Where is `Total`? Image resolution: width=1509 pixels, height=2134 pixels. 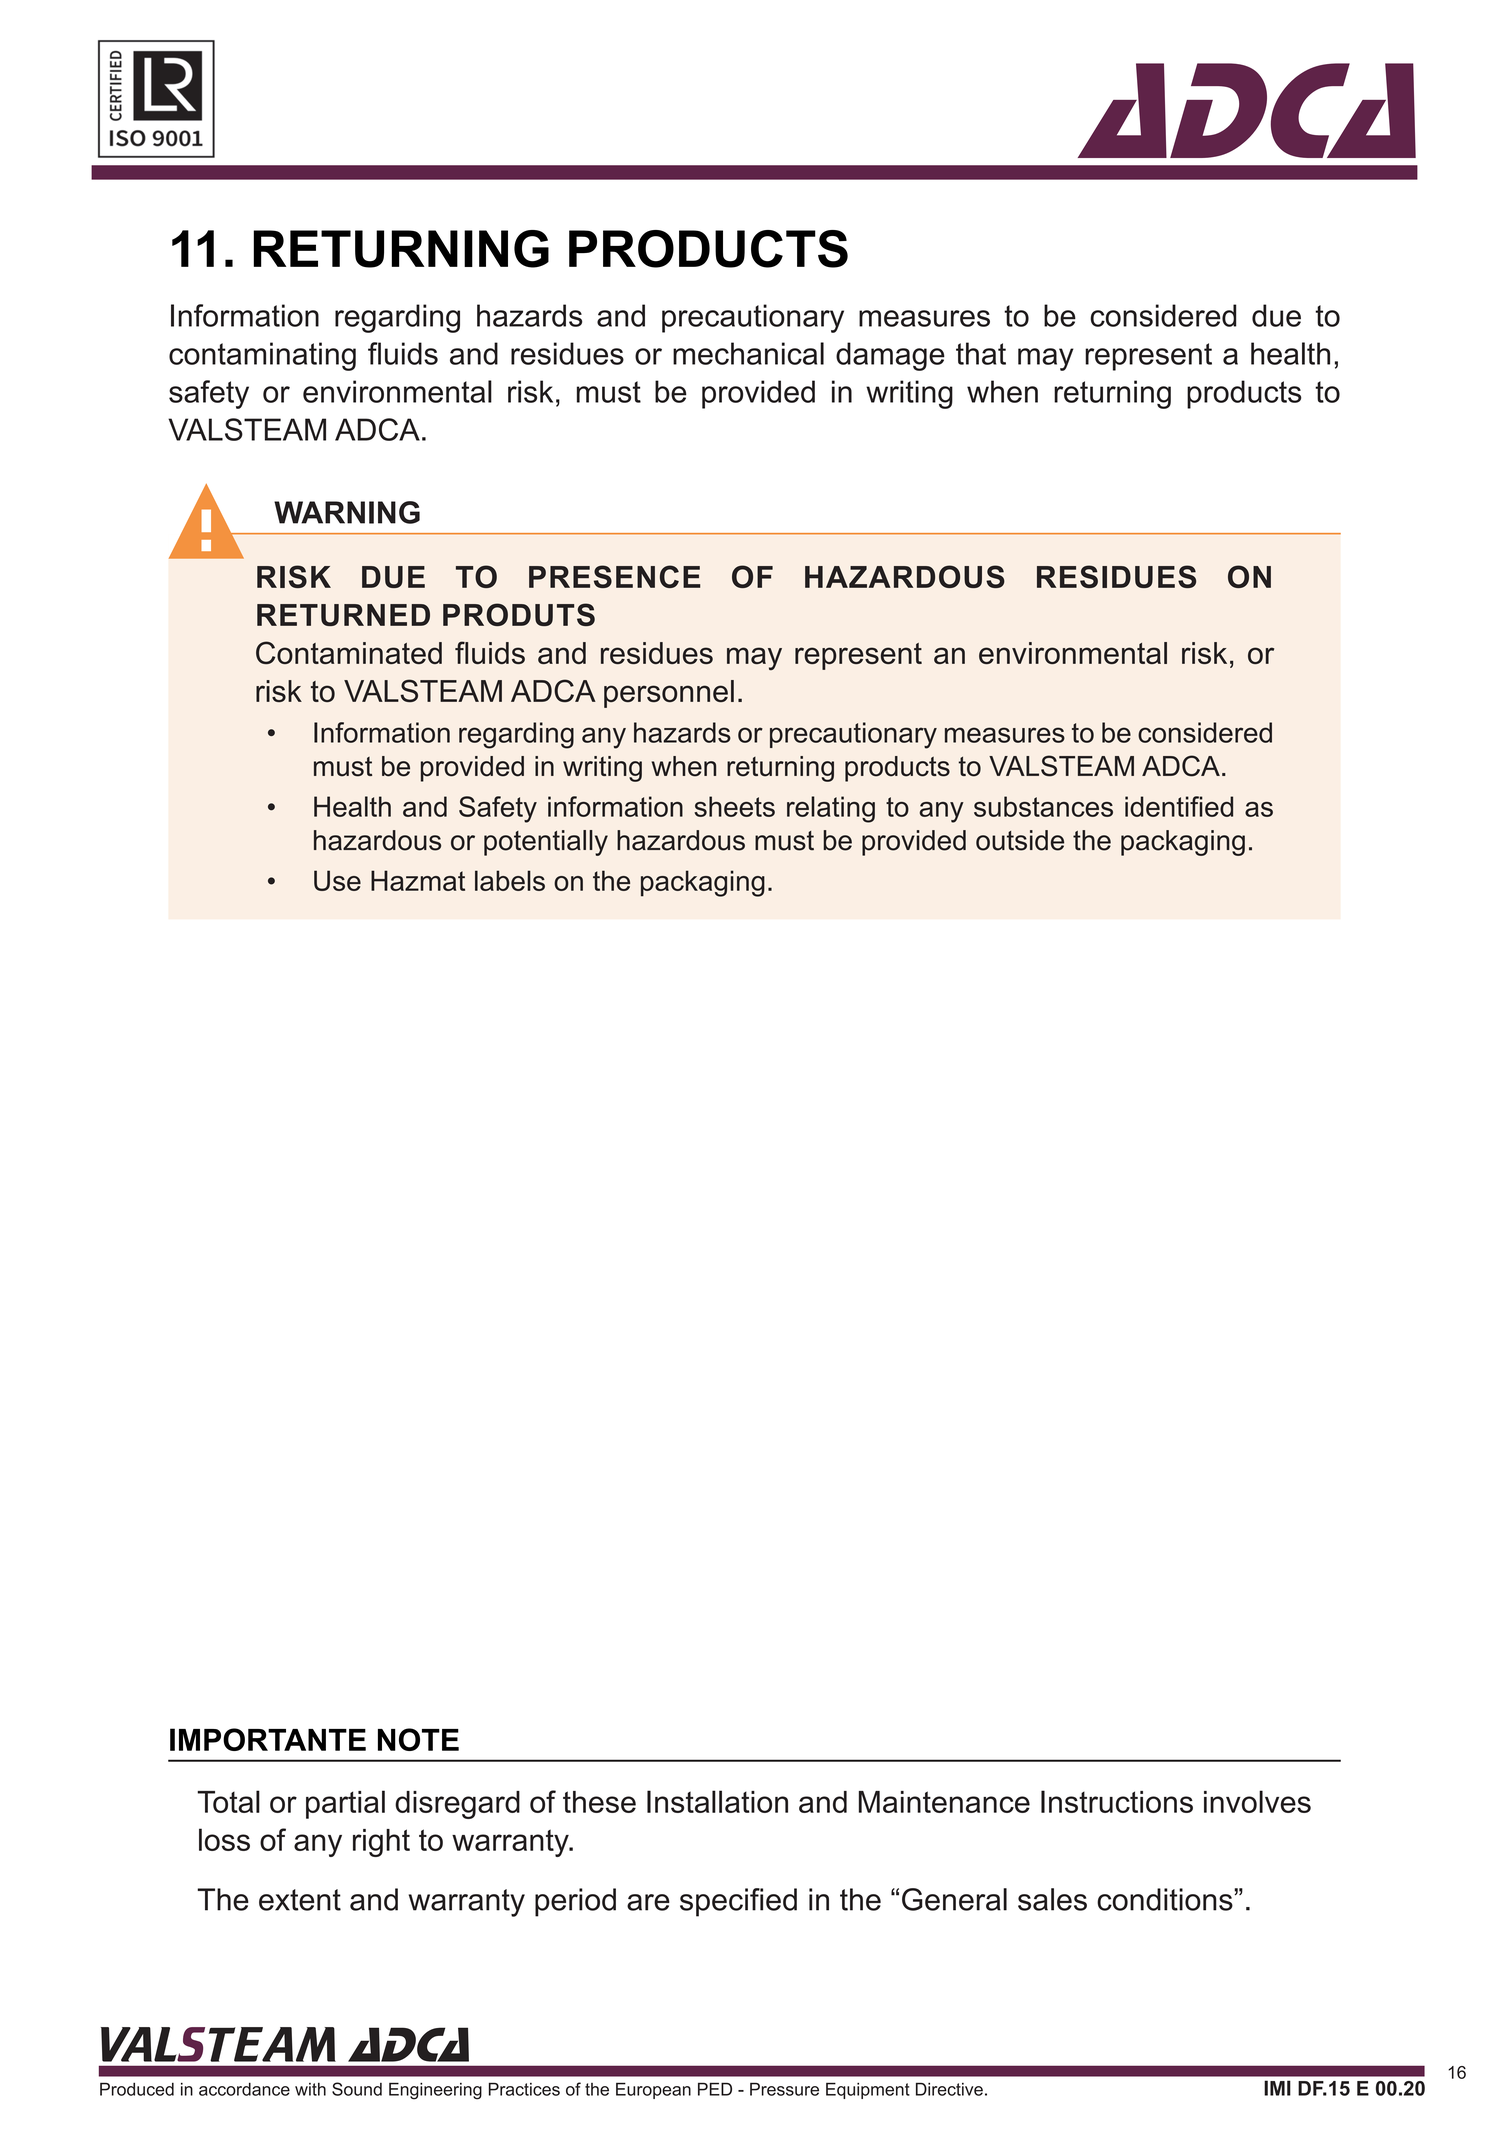
Total is located at coordinates (228, 1801).
